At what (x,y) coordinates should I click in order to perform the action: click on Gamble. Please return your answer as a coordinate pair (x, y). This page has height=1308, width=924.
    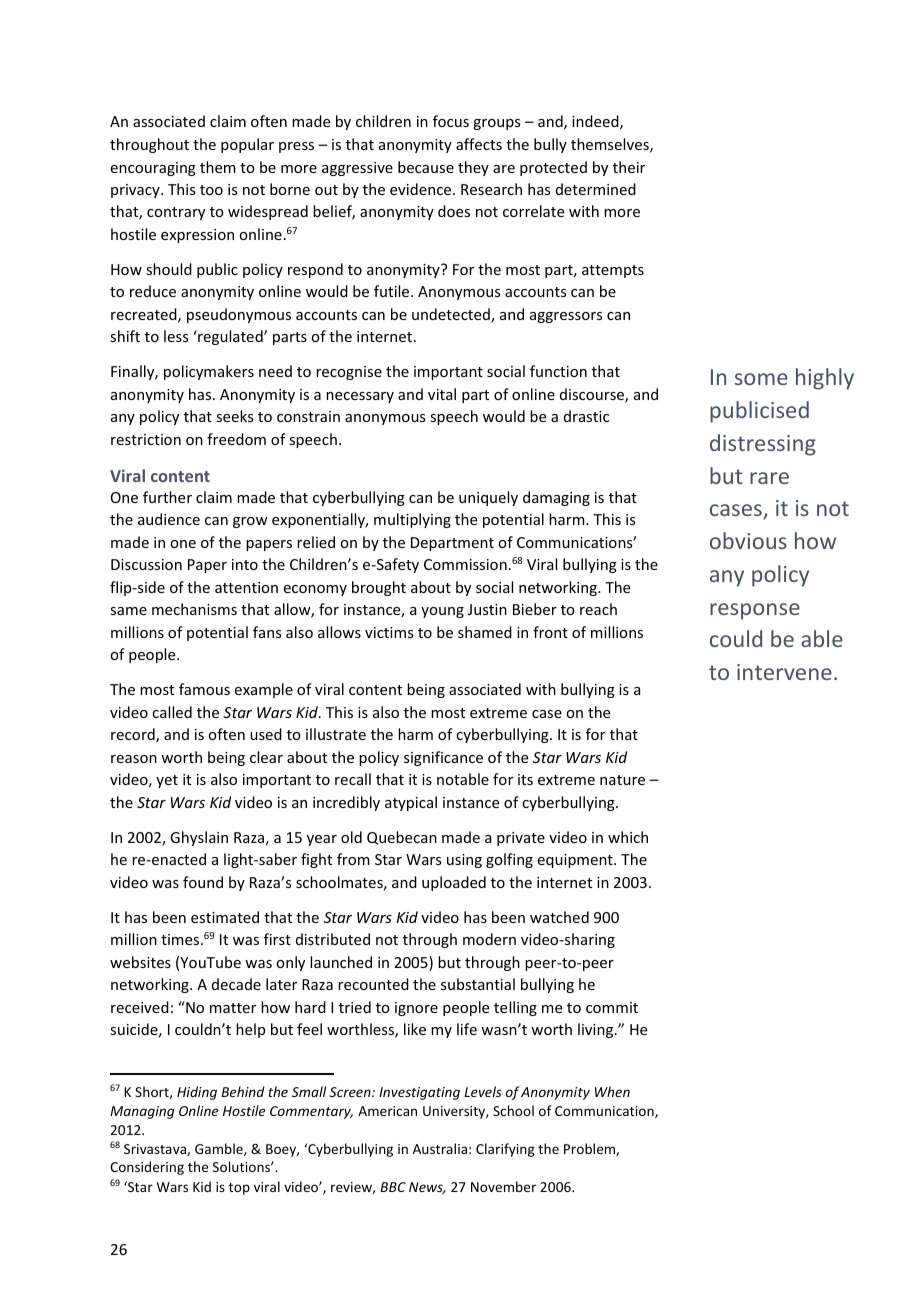
    Looking at the image, I should click on (220, 1149).
